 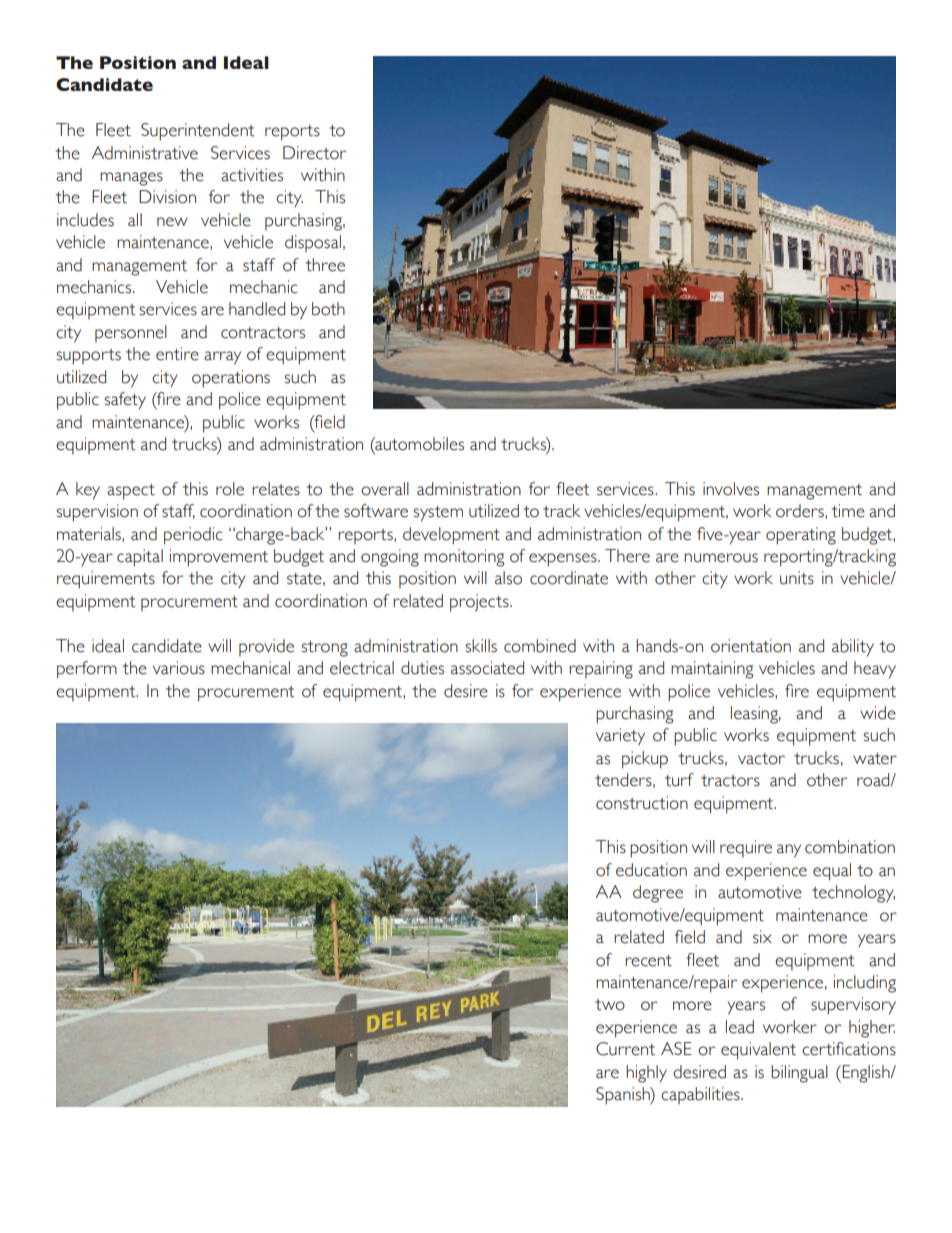 I want to click on variety, so click(x=620, y=737).
